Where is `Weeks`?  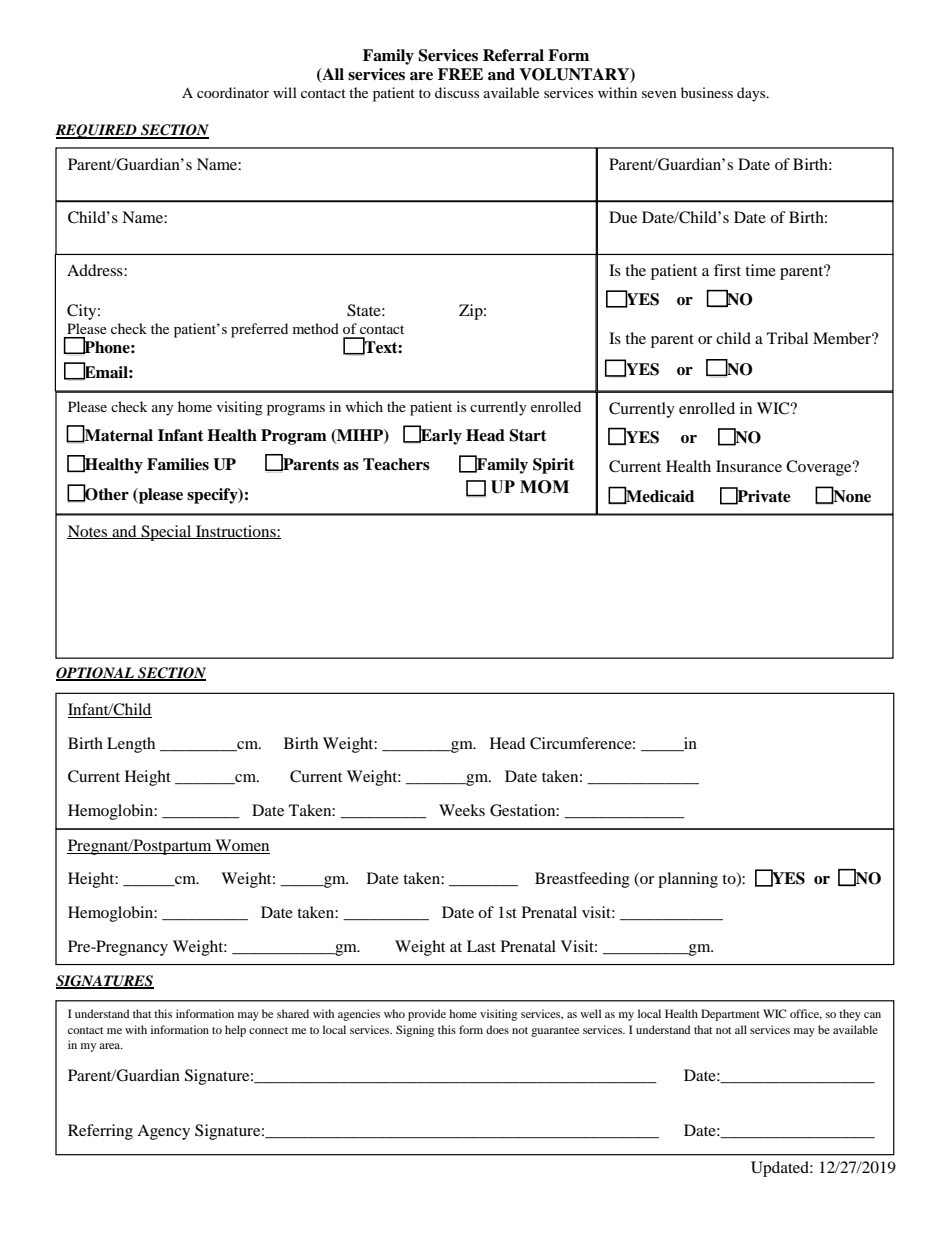
Weeks is located at coordinates (462, 810).
